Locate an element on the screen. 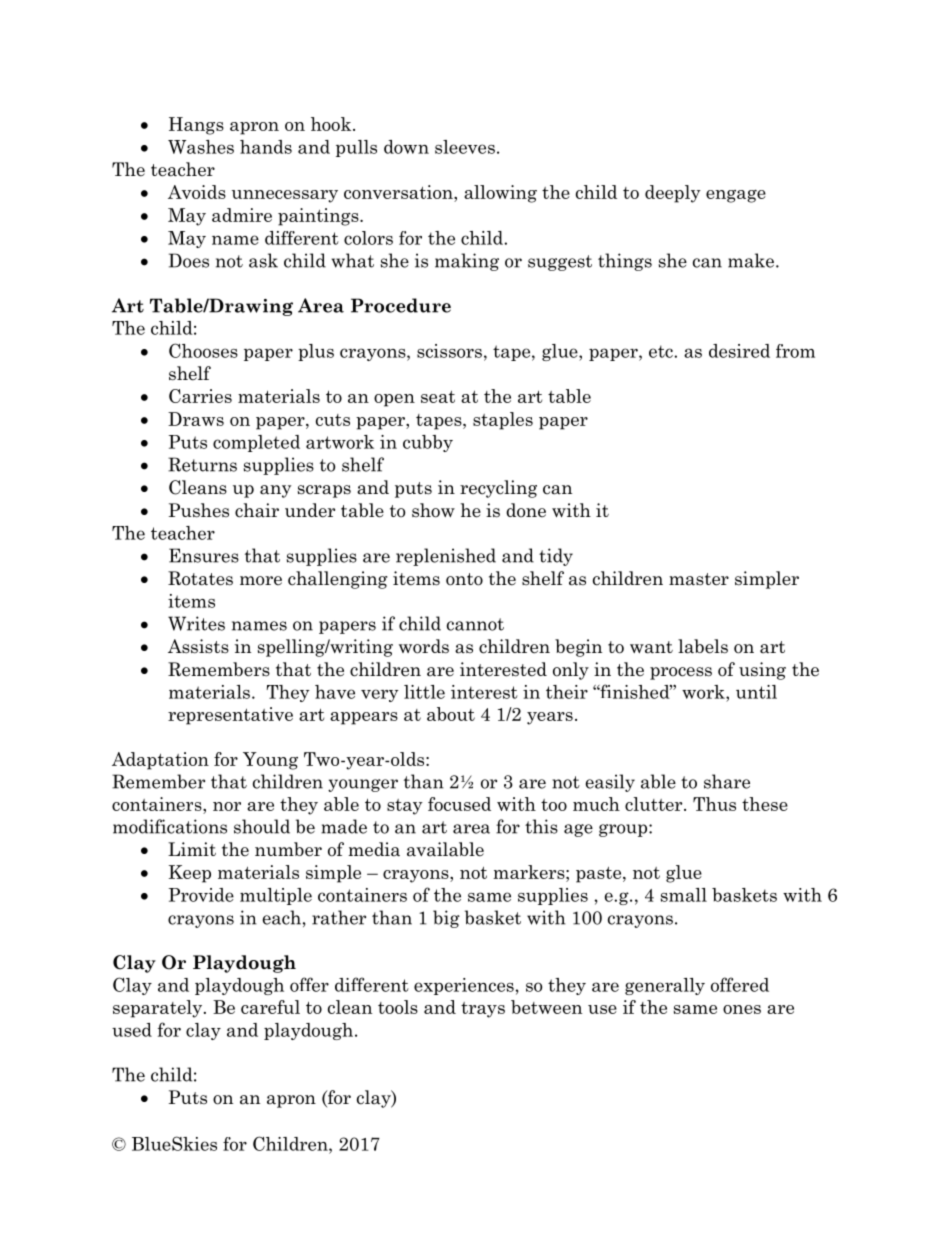 The width and height of the screenshot is (952, 1233). careful is located at coordinates (270, 1007).
